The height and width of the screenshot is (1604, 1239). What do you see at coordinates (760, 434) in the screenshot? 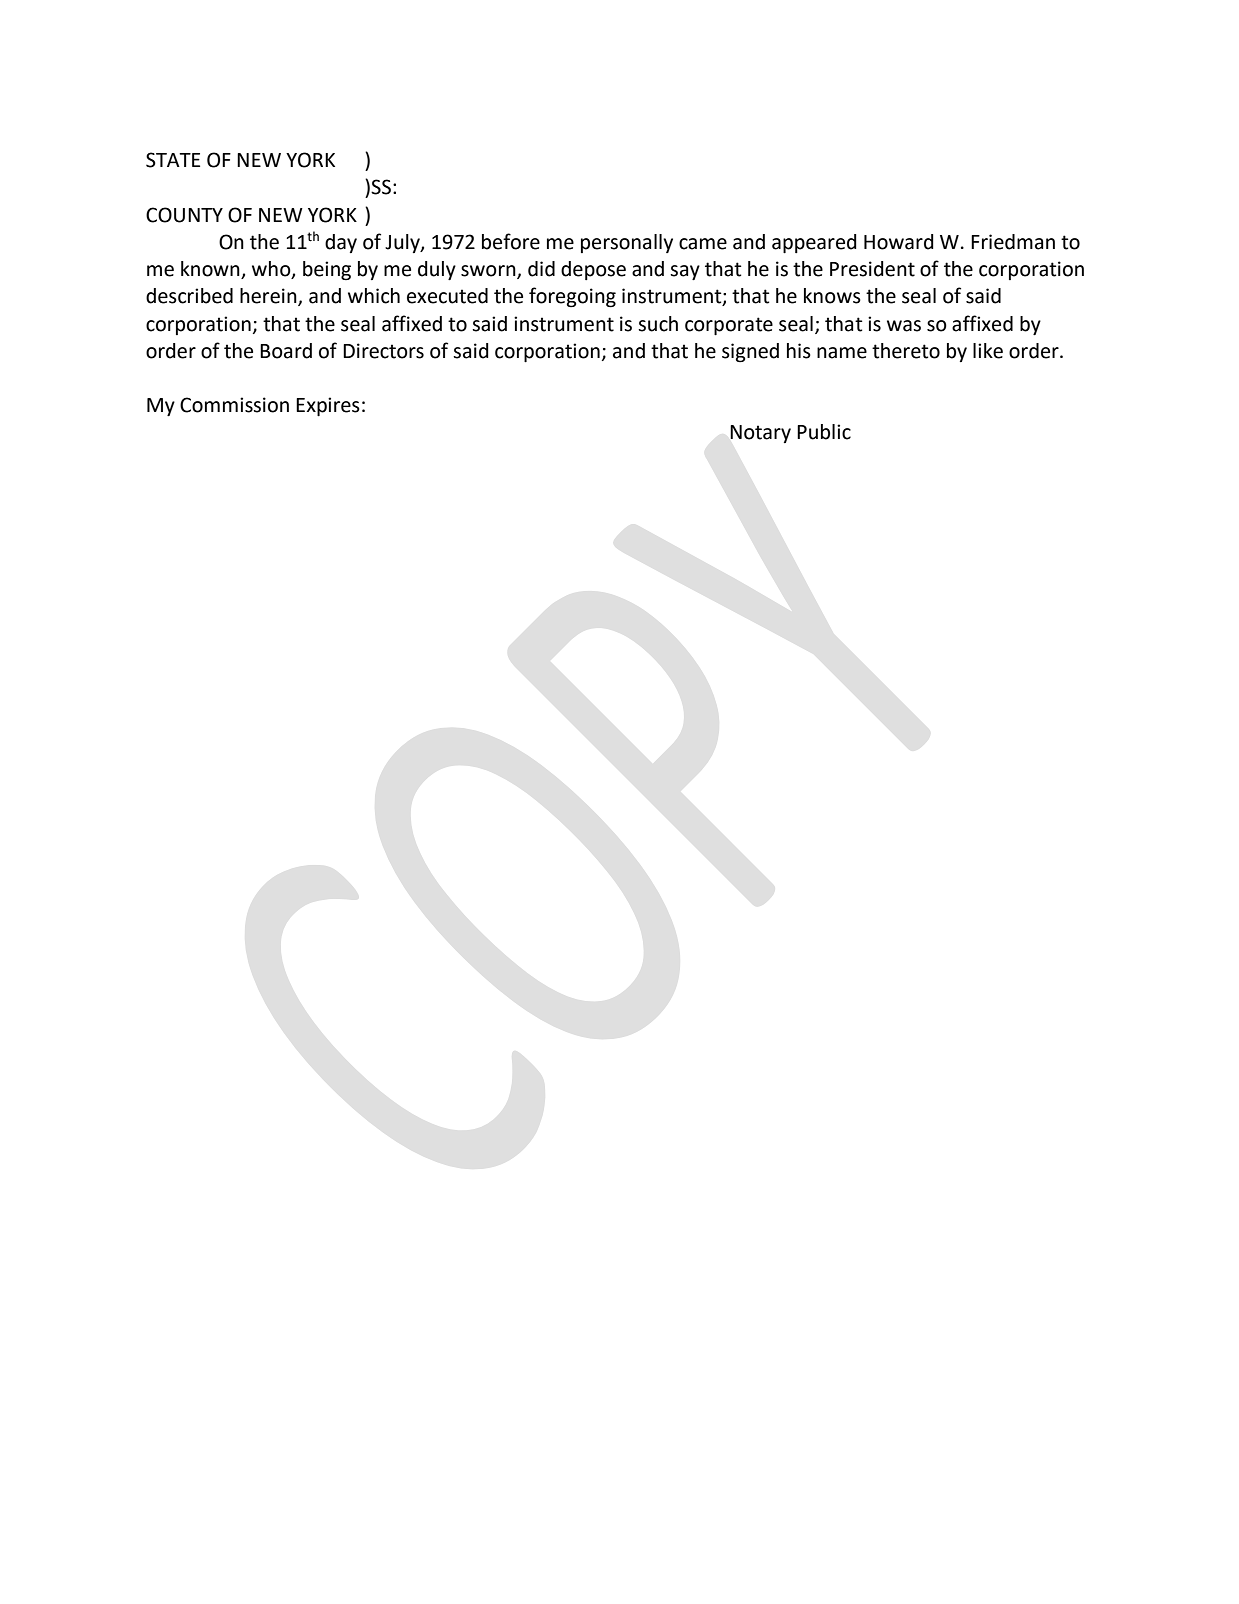
I see `Notary` at bounding box center [760, 434].
